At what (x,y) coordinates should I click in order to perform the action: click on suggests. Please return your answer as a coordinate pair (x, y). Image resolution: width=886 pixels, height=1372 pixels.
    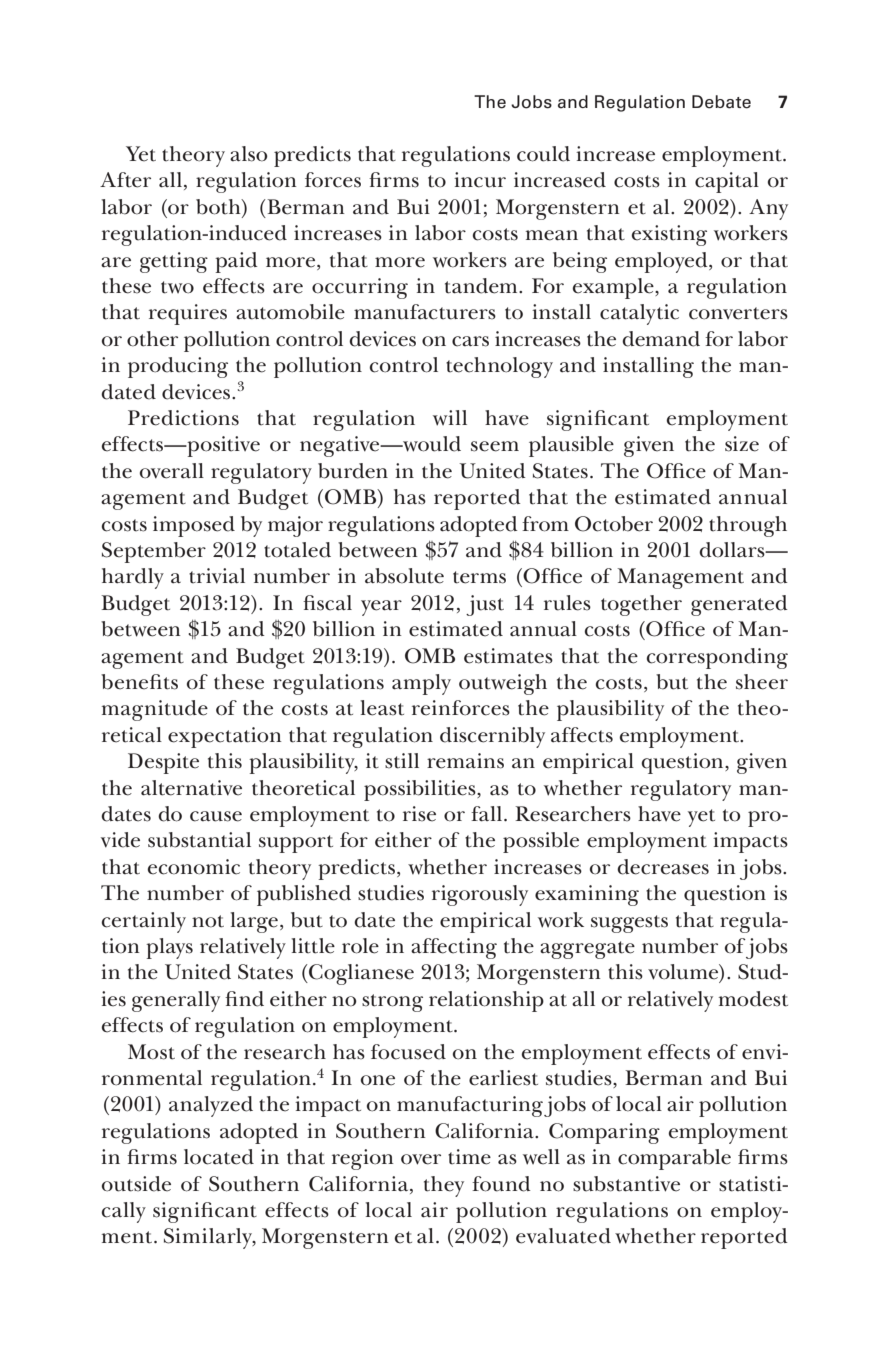
    Looking at the image, I should click on (629, 924).
